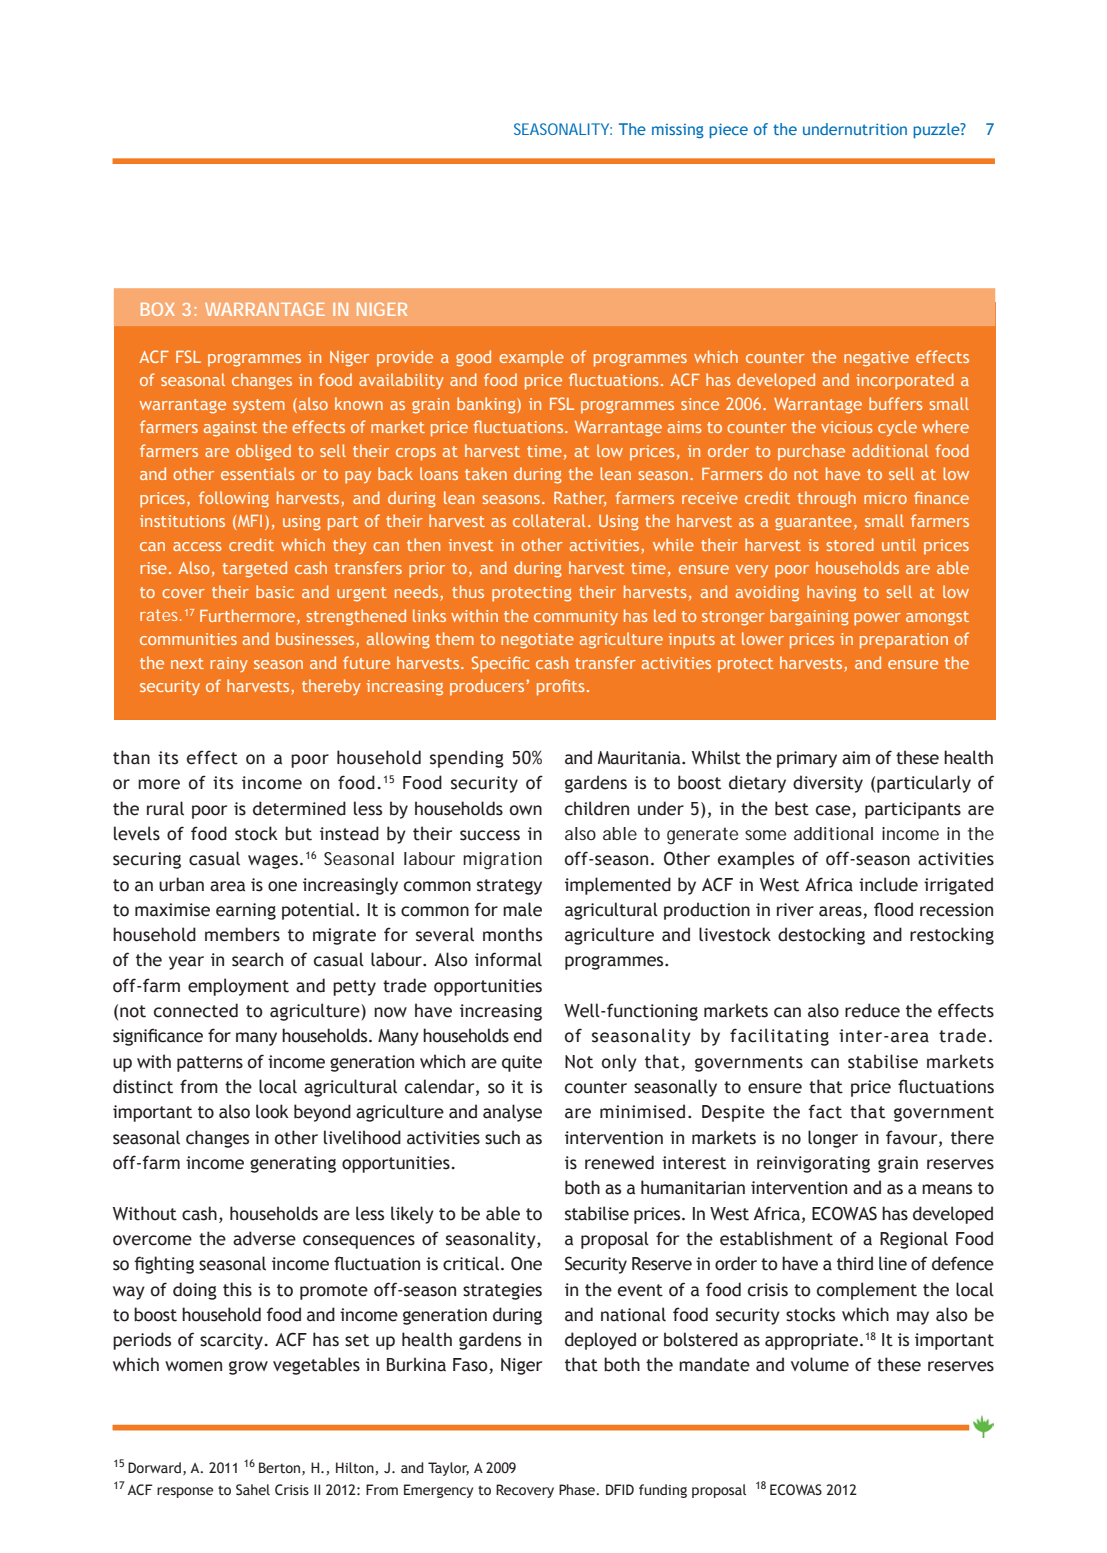 Image resolution: width=1107 pixels, height=1553 pixels. What do you see at coordinates (833, 810) in the screenshot?
I see `case` at bounding box center [833, 810].
